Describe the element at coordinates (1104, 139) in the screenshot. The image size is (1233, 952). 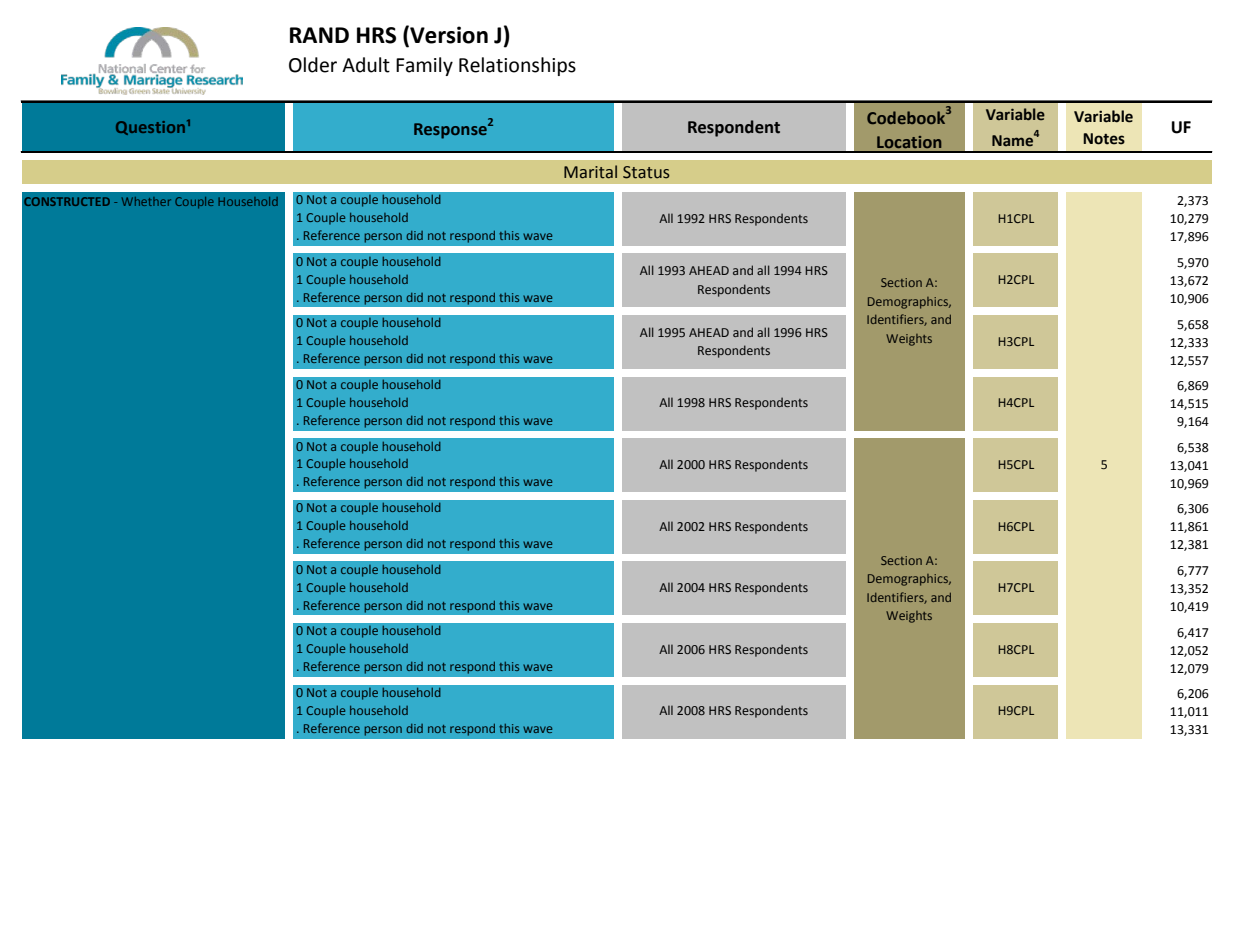
I see `Notes` at that location.
